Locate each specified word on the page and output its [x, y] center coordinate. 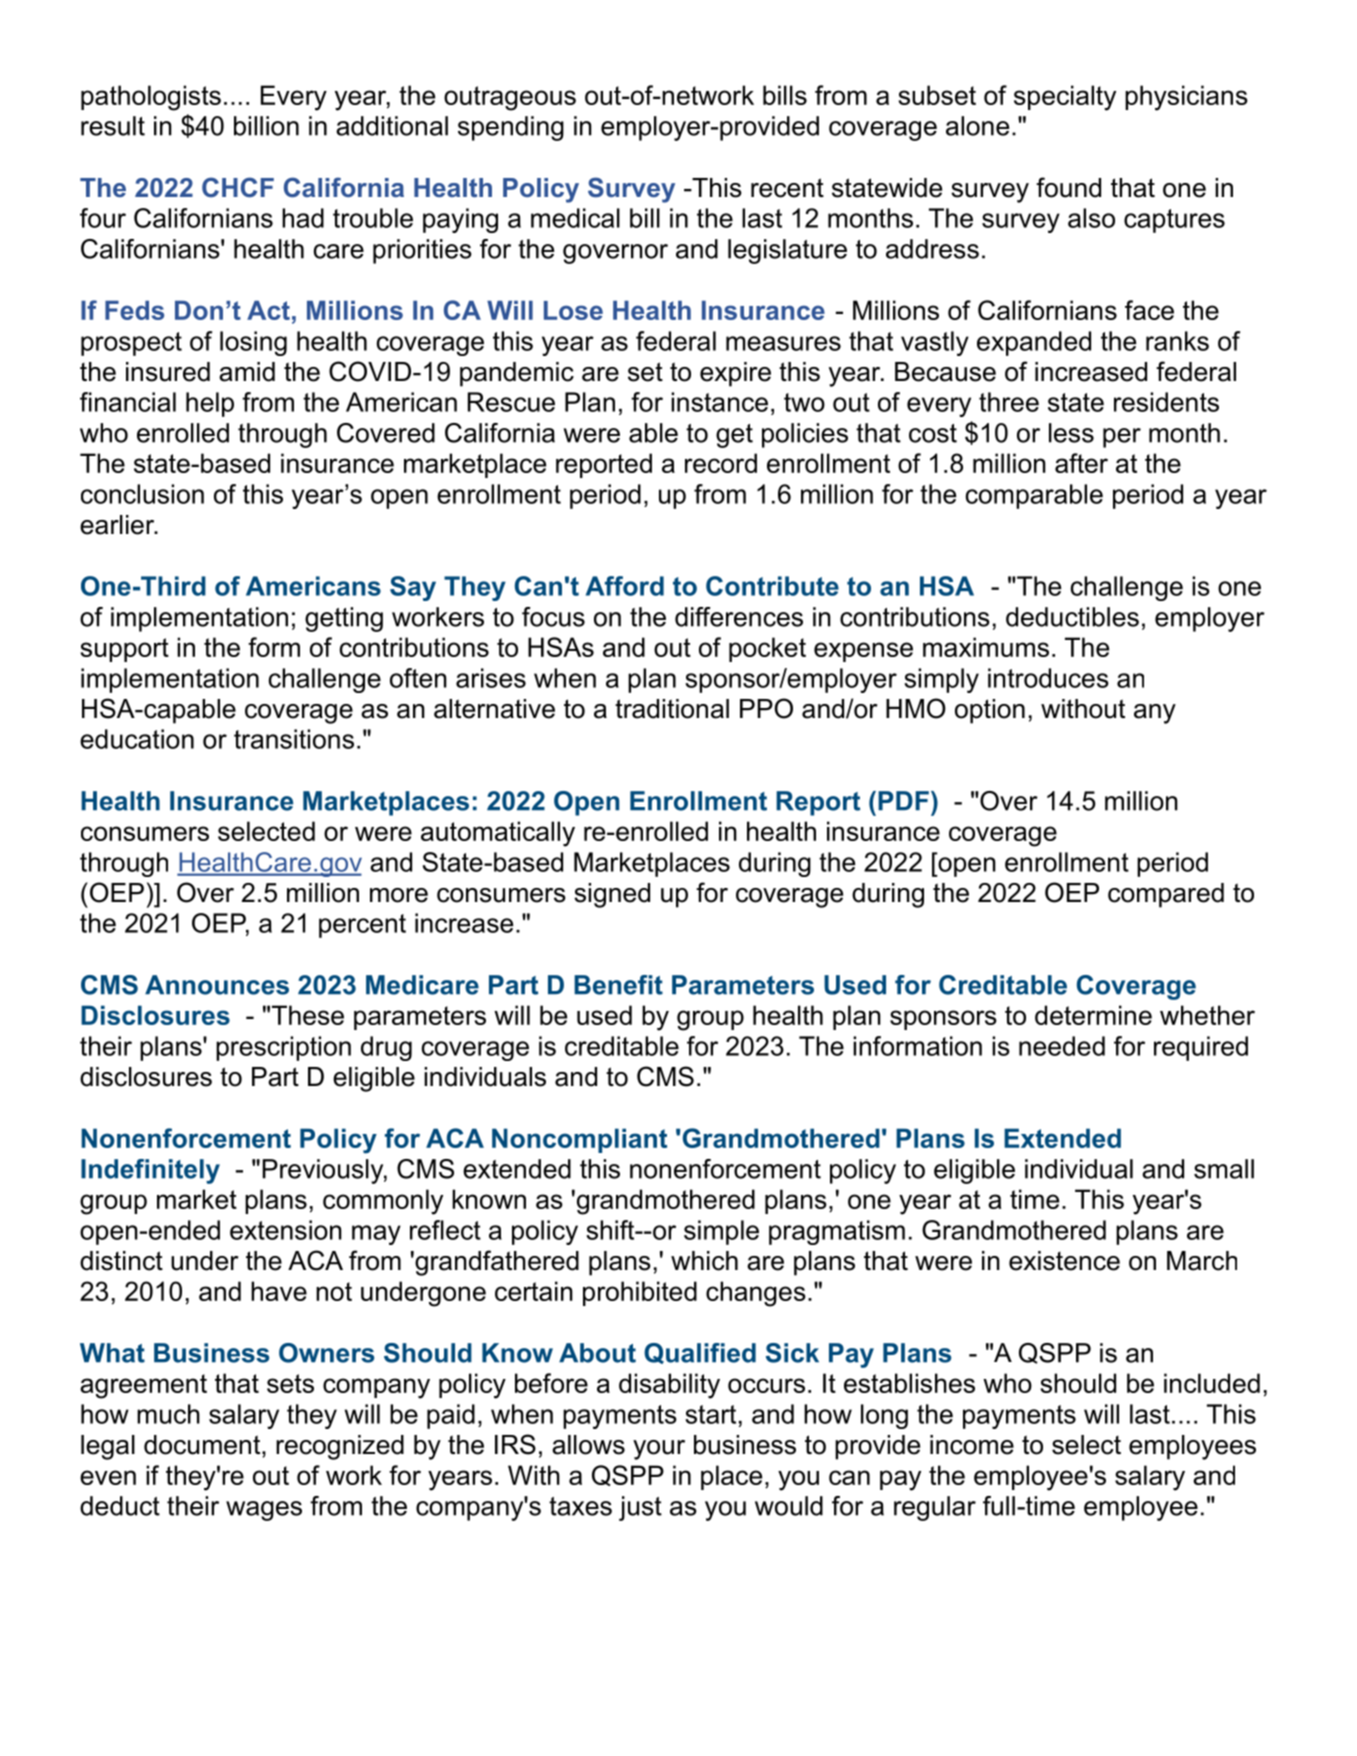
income [972, 1445]
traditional [672, 709]
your [659, 1450]
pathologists [151, 98]
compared [1166, 895]
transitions [294, 739]
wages [264, 1511]
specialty [1065, 98]
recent [787, 188]
